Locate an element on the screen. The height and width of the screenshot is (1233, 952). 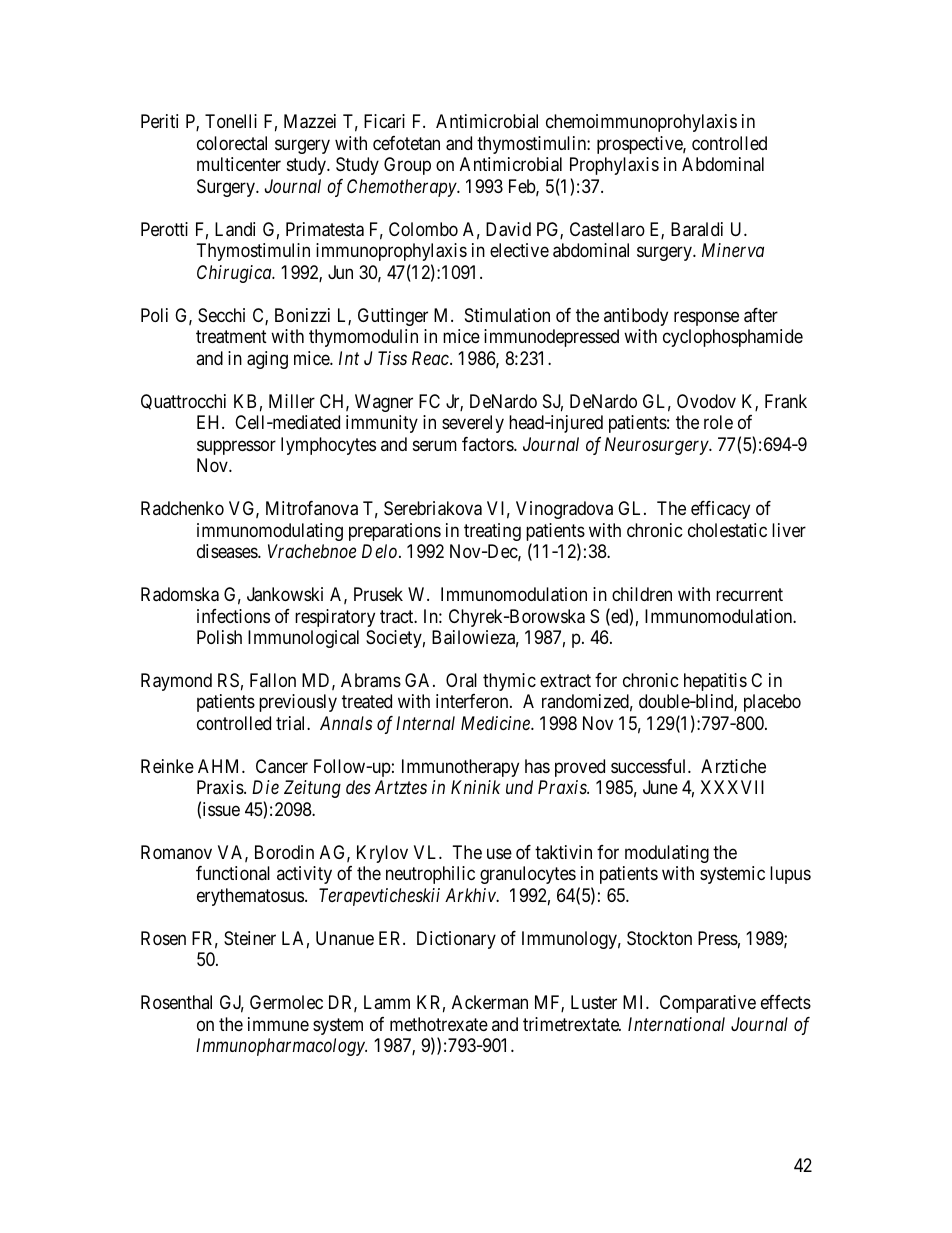
immune is located at coordinates (278, 1024).
